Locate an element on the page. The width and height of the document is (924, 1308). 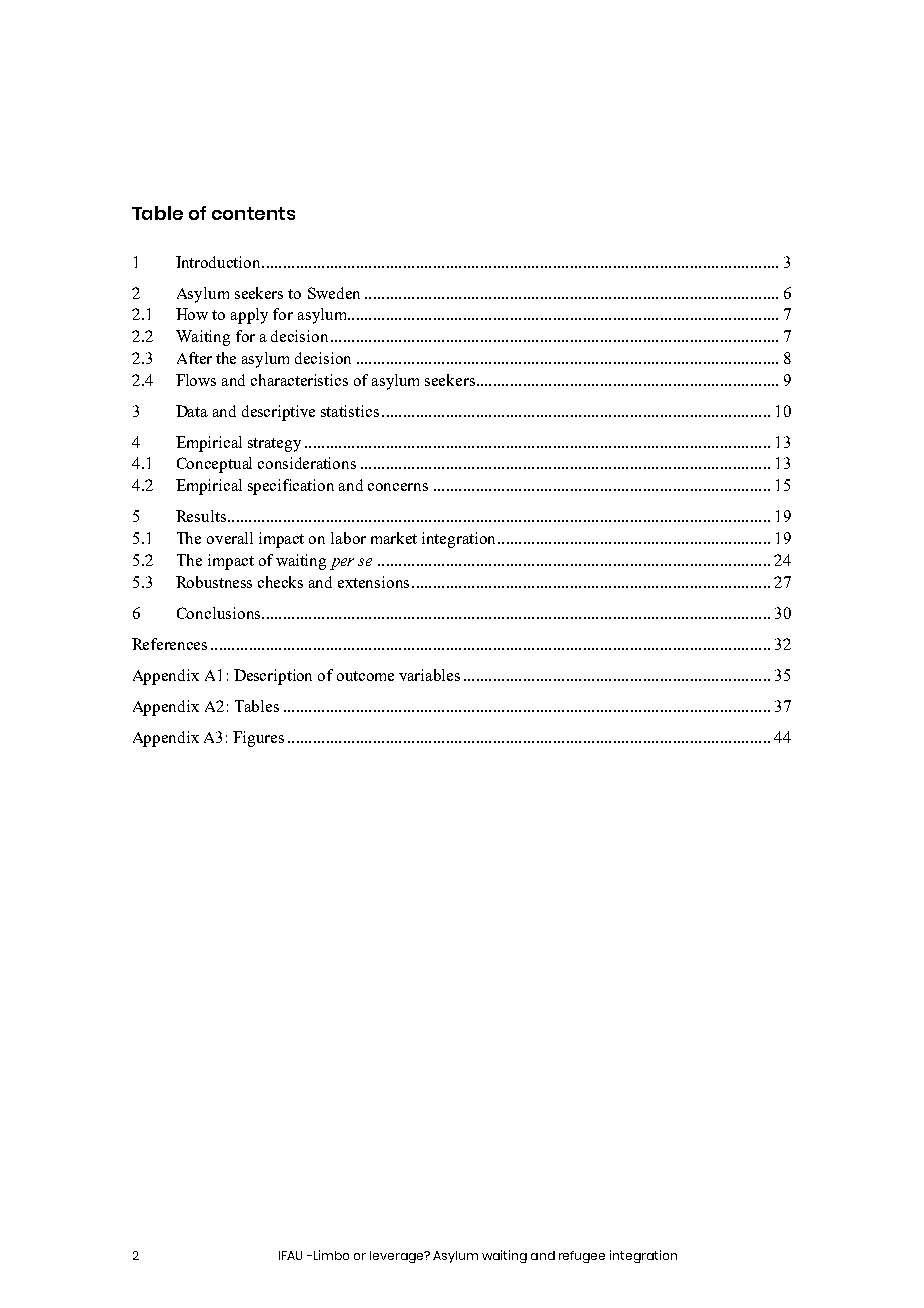
leverage is located at coordinates (398, 1257).
